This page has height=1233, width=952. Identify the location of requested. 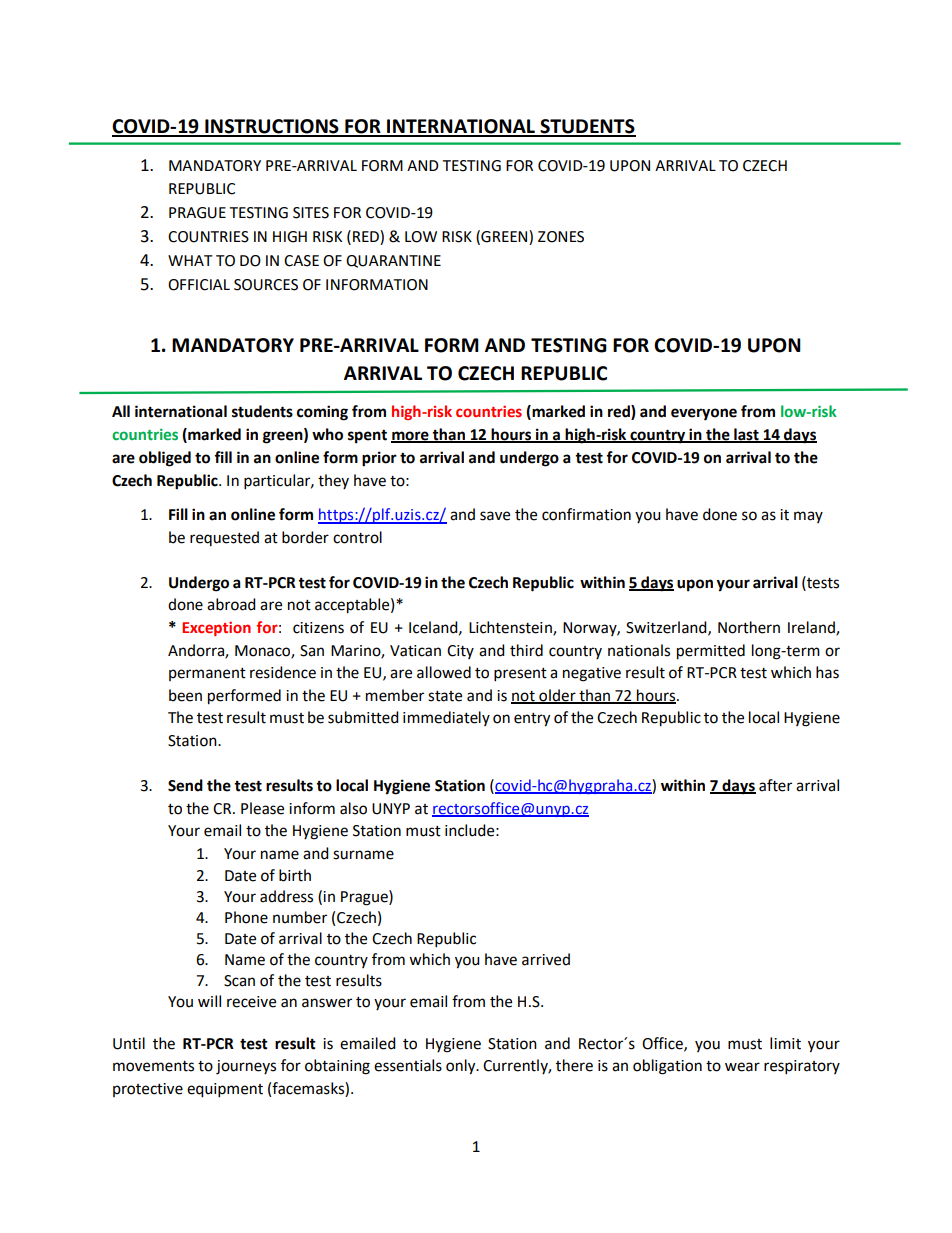
(224, 538).
